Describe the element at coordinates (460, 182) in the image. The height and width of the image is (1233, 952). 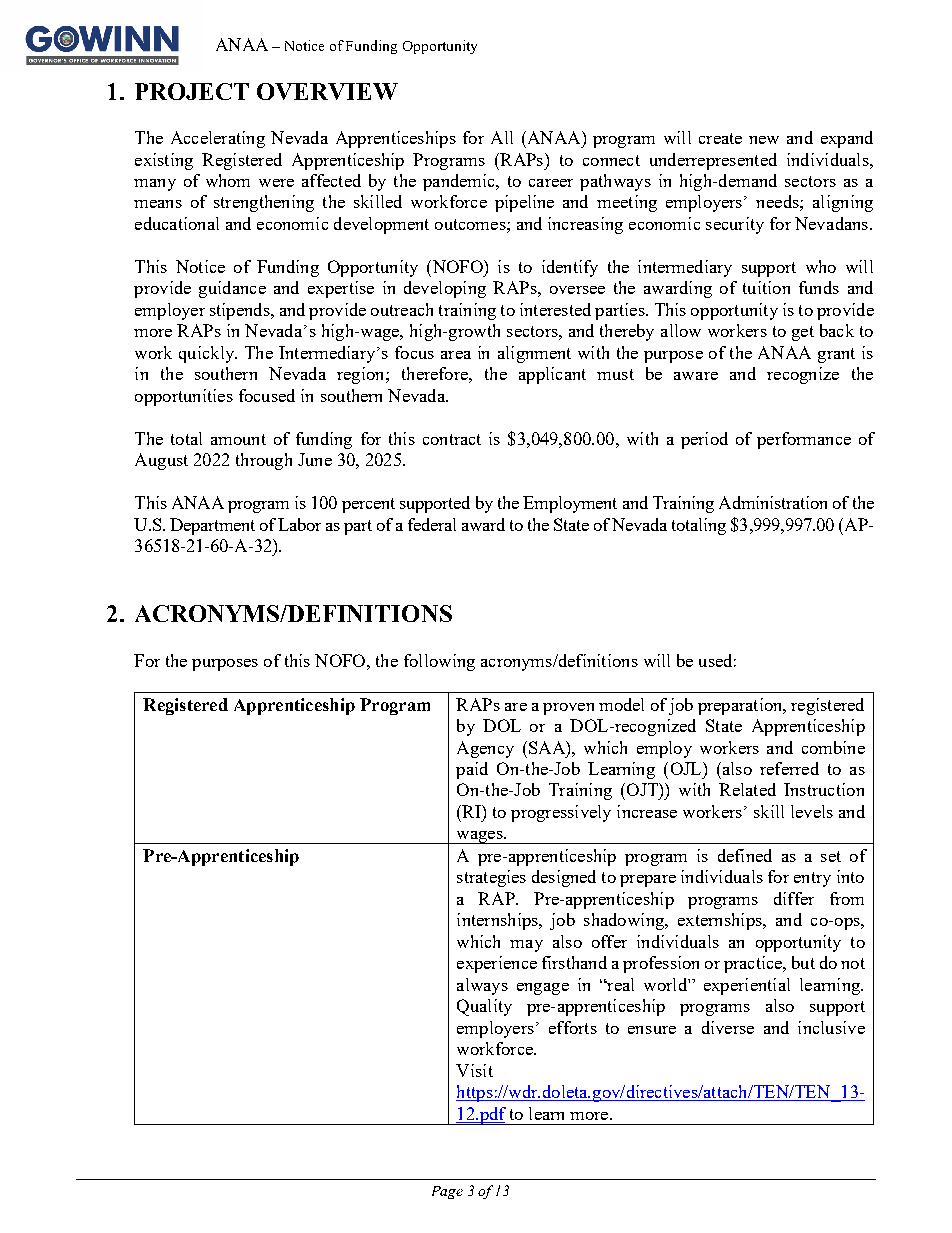
I see `pandemic` at that location.
